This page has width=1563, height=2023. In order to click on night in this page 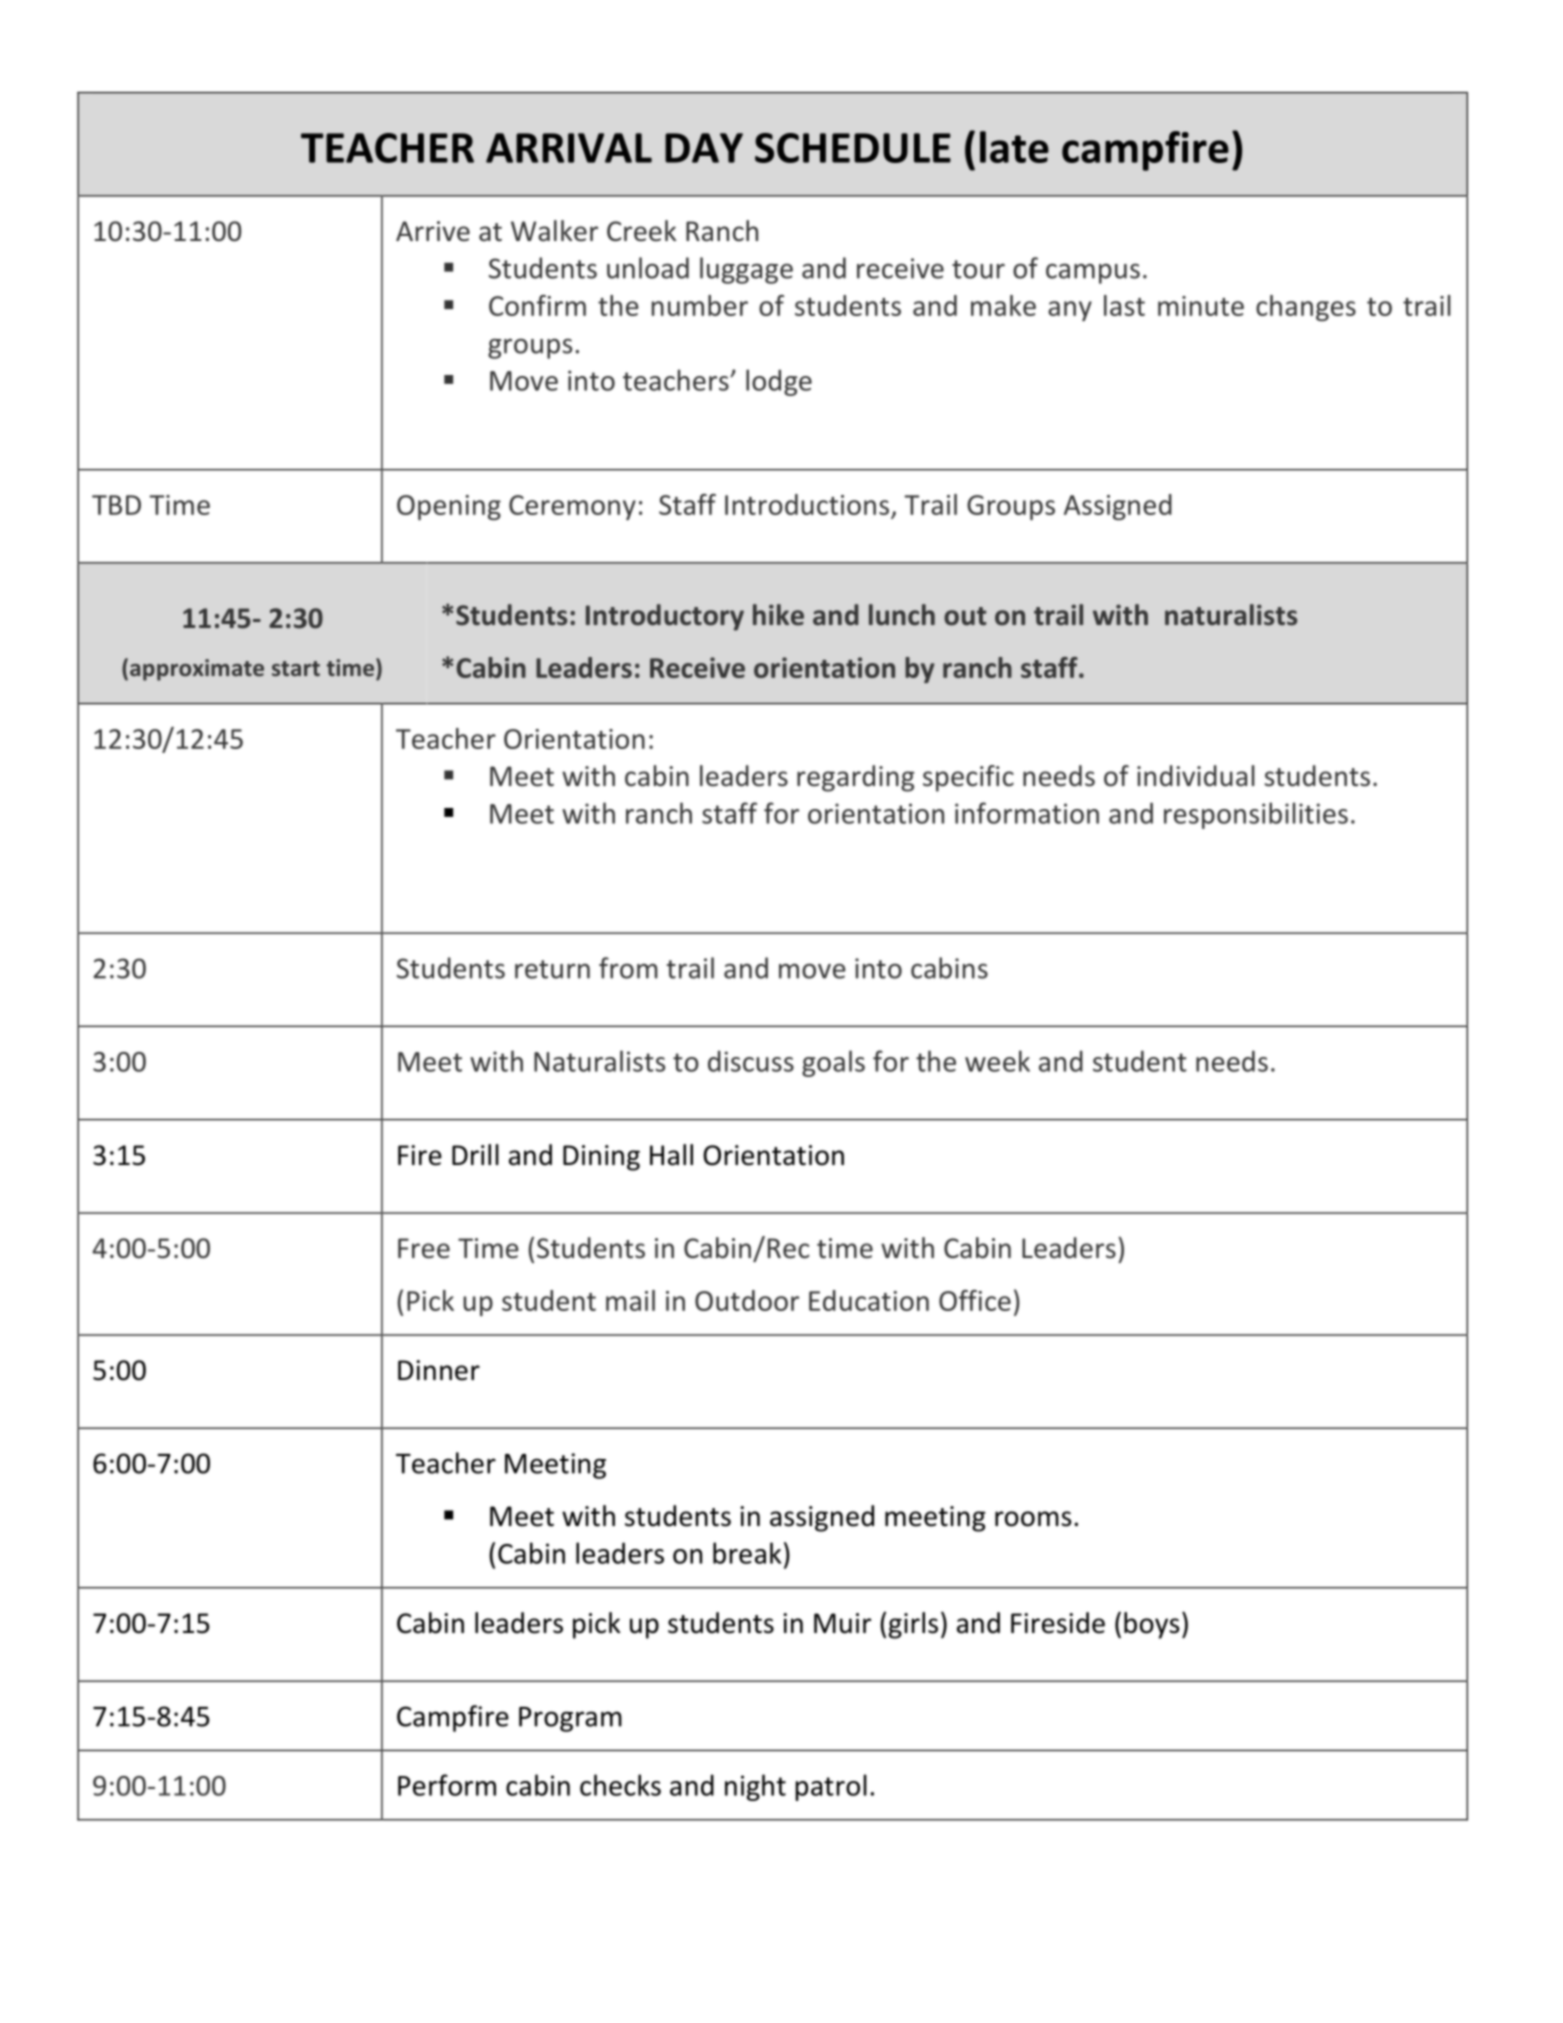, I will do `click(755, 1787)`.
